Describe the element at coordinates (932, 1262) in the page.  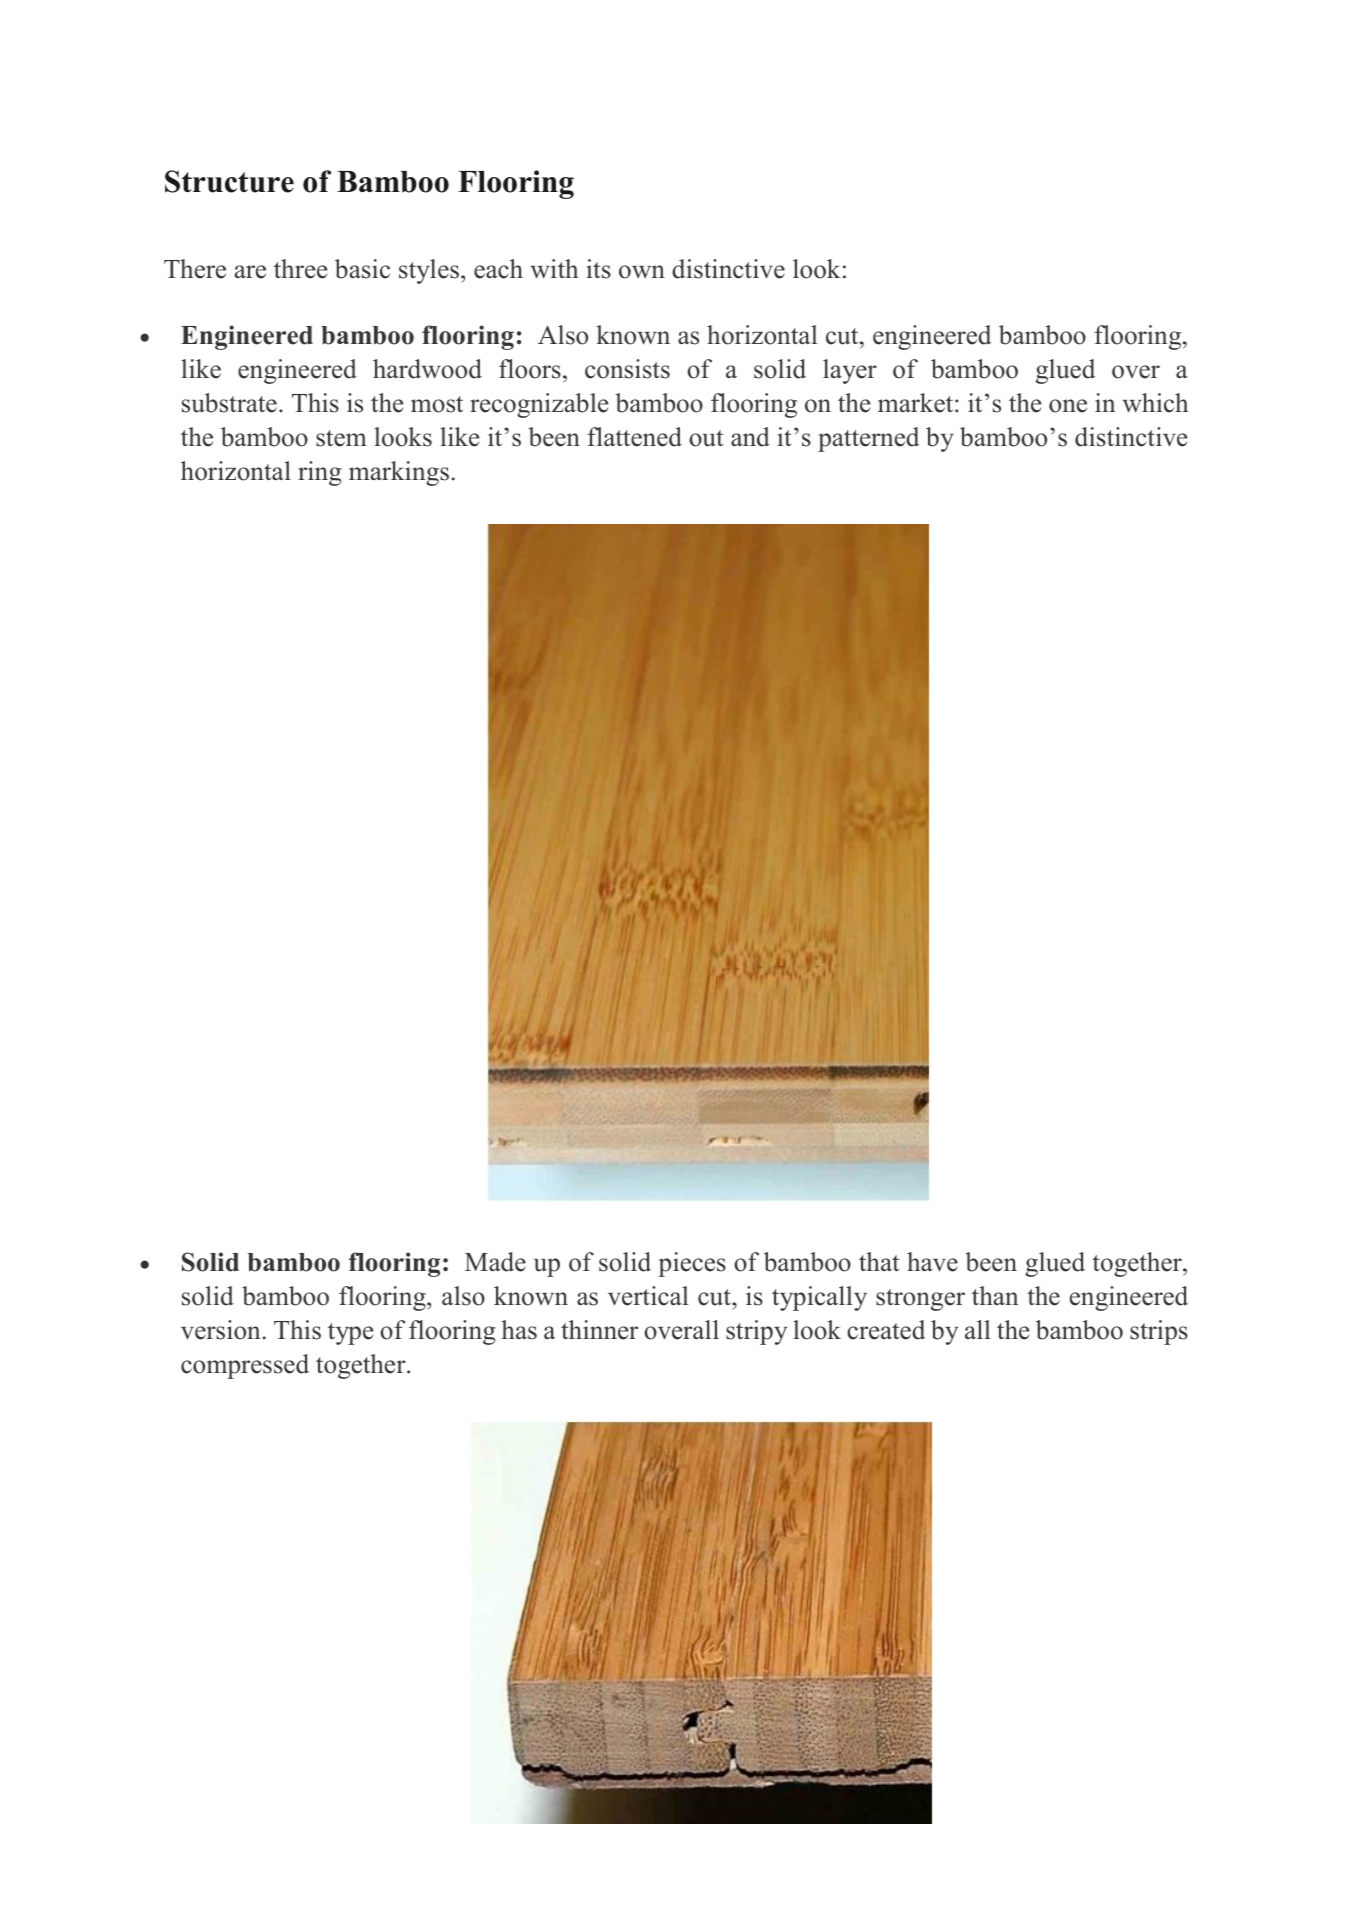
I see `have` at that location.
